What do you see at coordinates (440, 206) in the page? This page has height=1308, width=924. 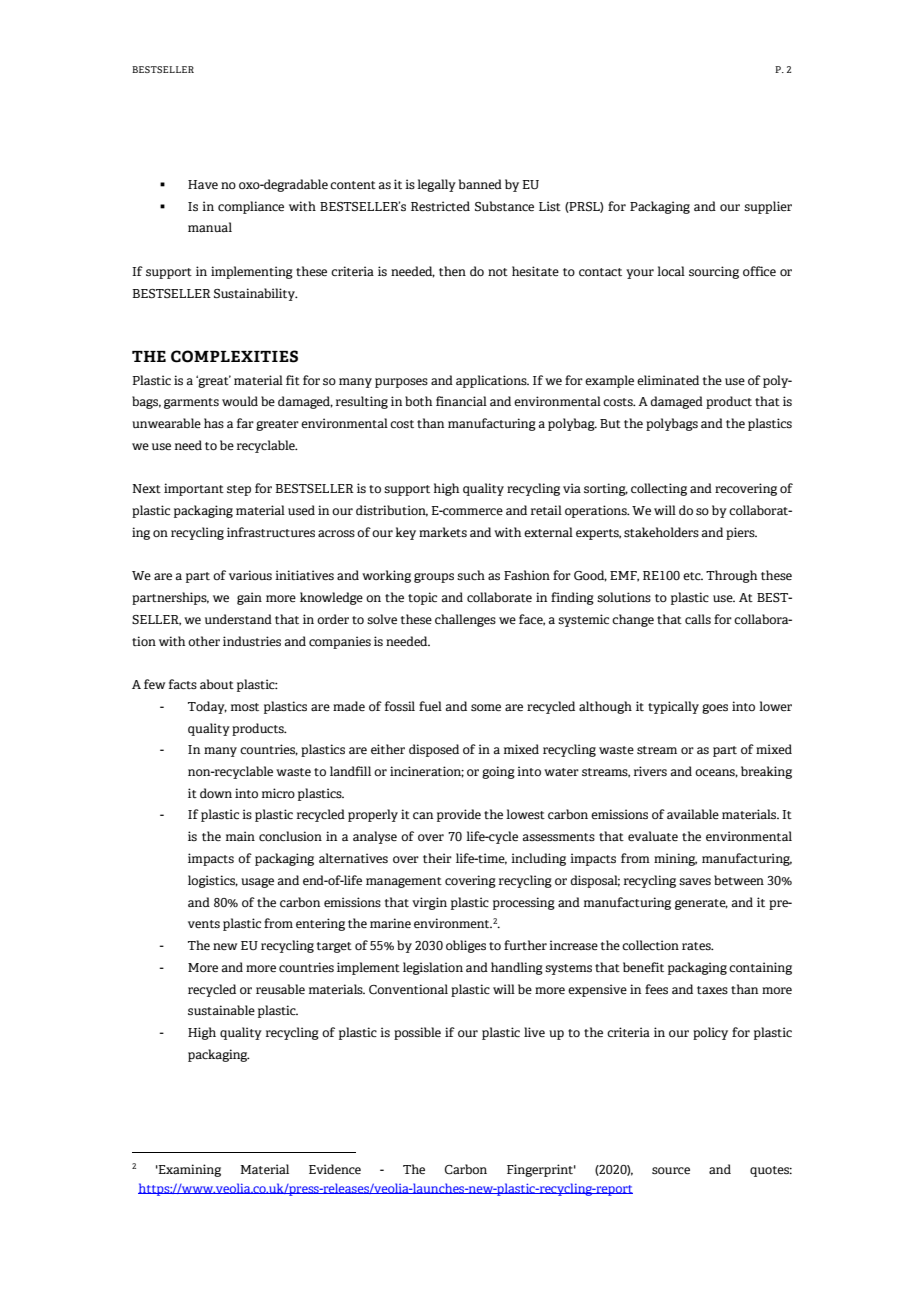 I see `Restricted` at bounding box center [440, 206].
